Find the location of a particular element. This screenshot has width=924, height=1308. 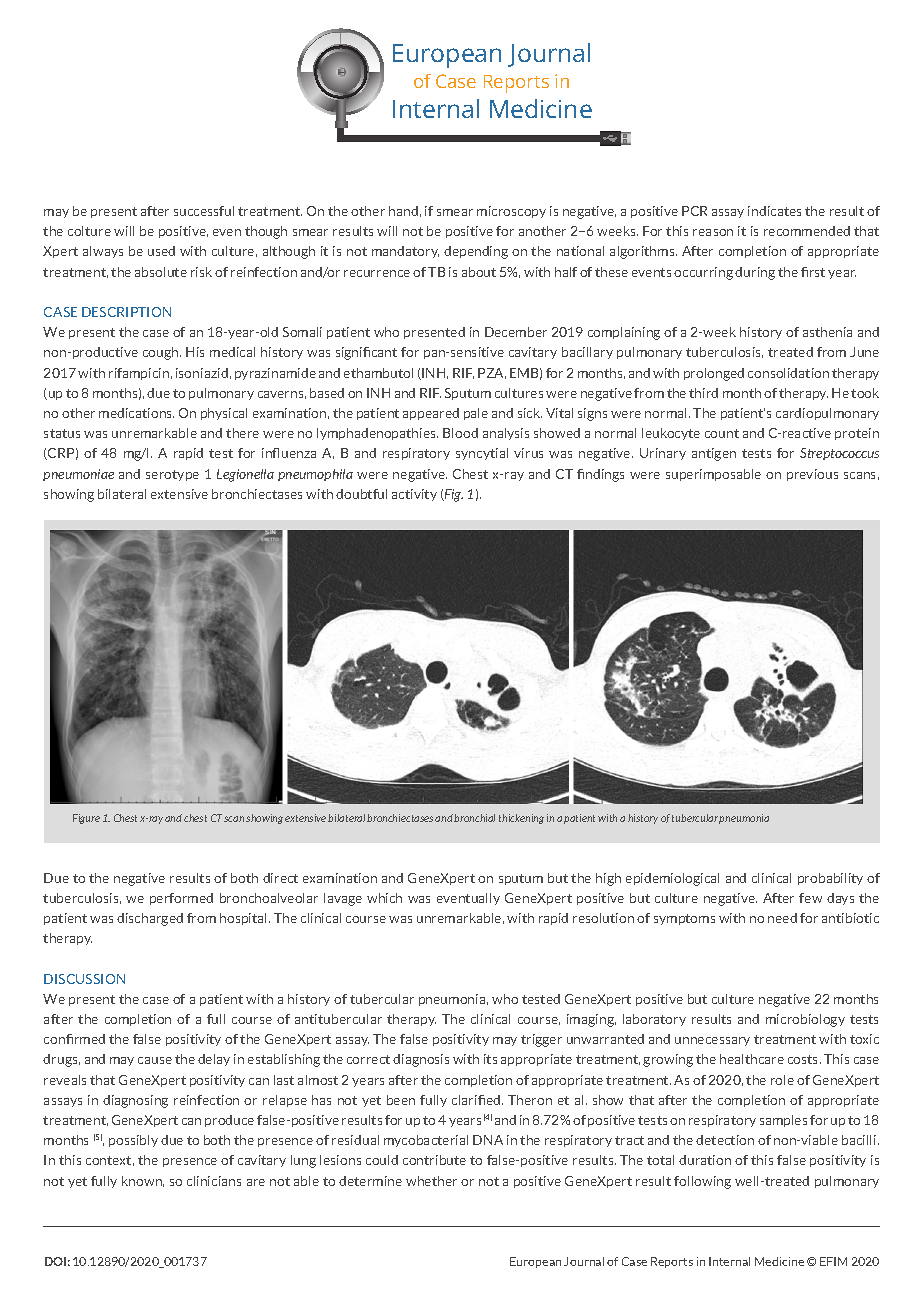

clinicians is located at coordinates (214, 1181).
